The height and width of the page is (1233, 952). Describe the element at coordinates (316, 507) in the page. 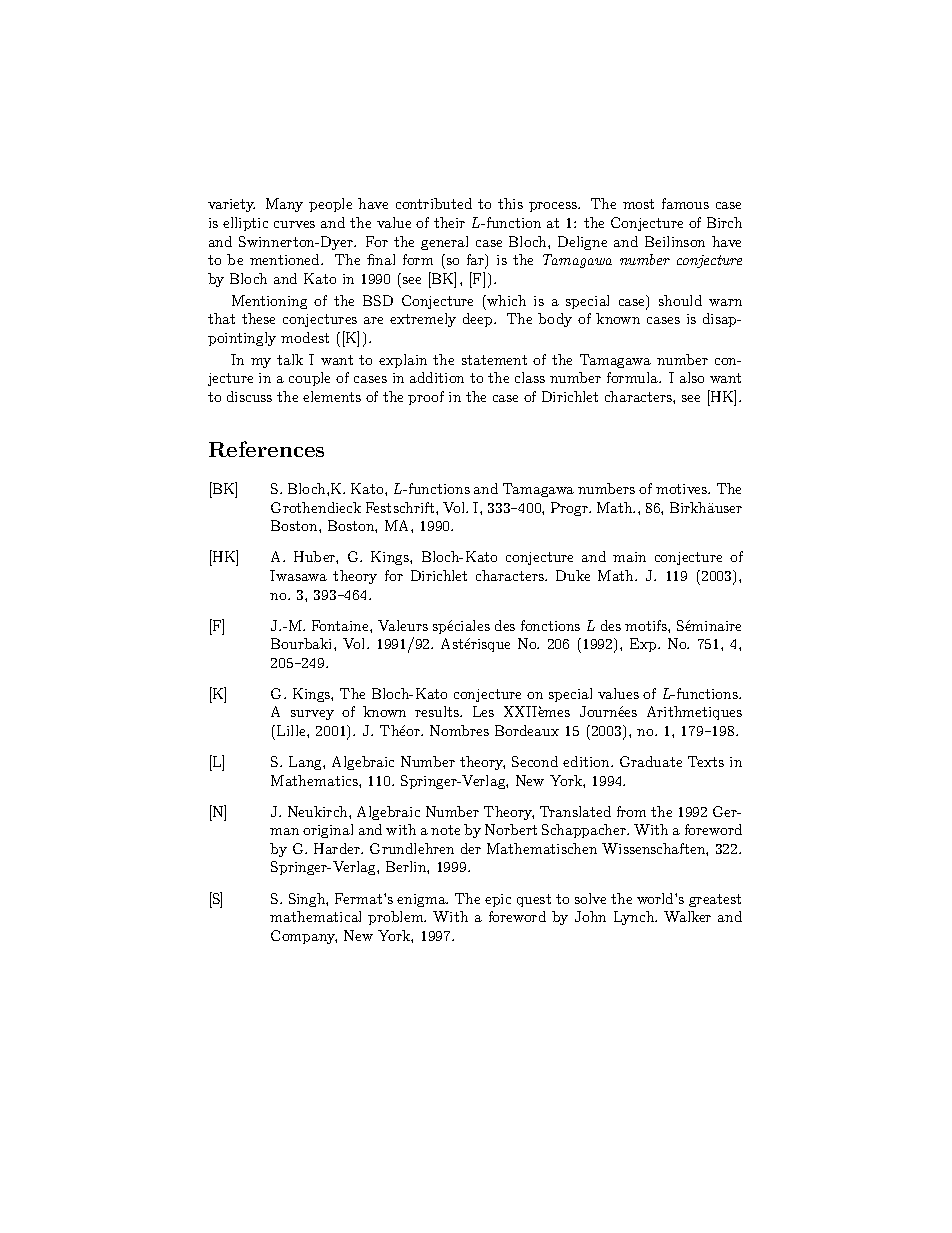

I see `Grothendieck` at that location.
